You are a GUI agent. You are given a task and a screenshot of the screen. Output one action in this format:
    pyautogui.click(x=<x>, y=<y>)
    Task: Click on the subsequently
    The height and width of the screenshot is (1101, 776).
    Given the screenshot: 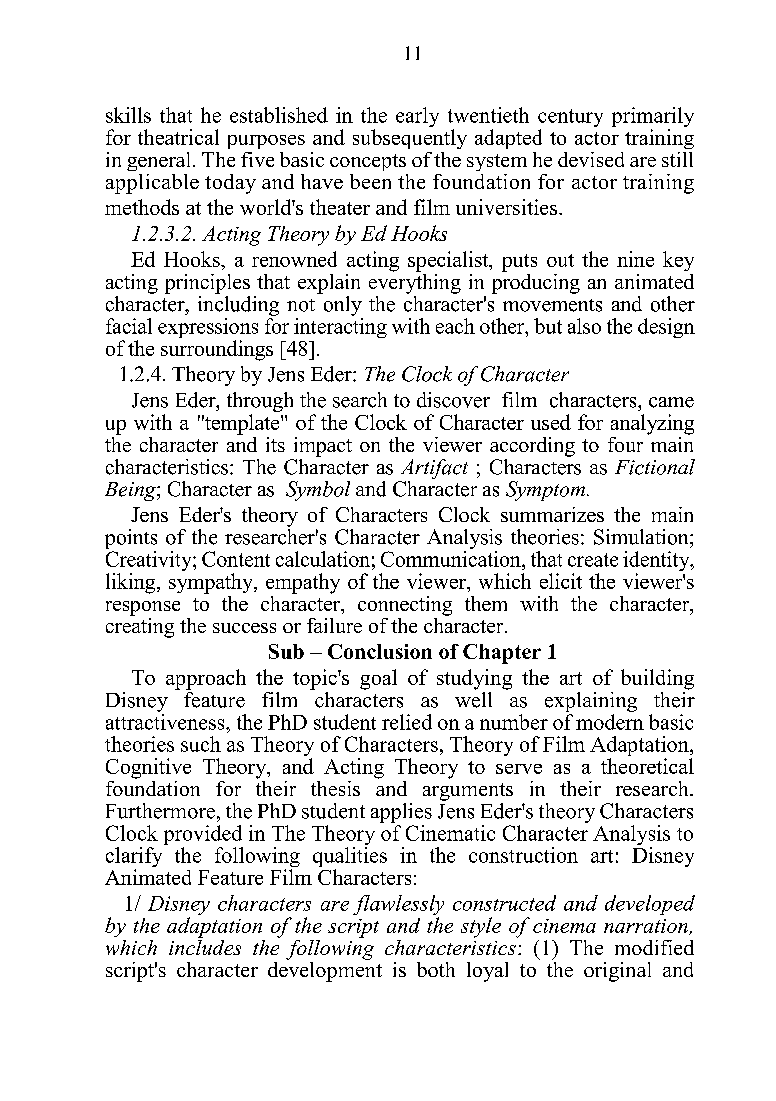 What is the action you would take?
    pyautogui.click(x=410, y=139)
